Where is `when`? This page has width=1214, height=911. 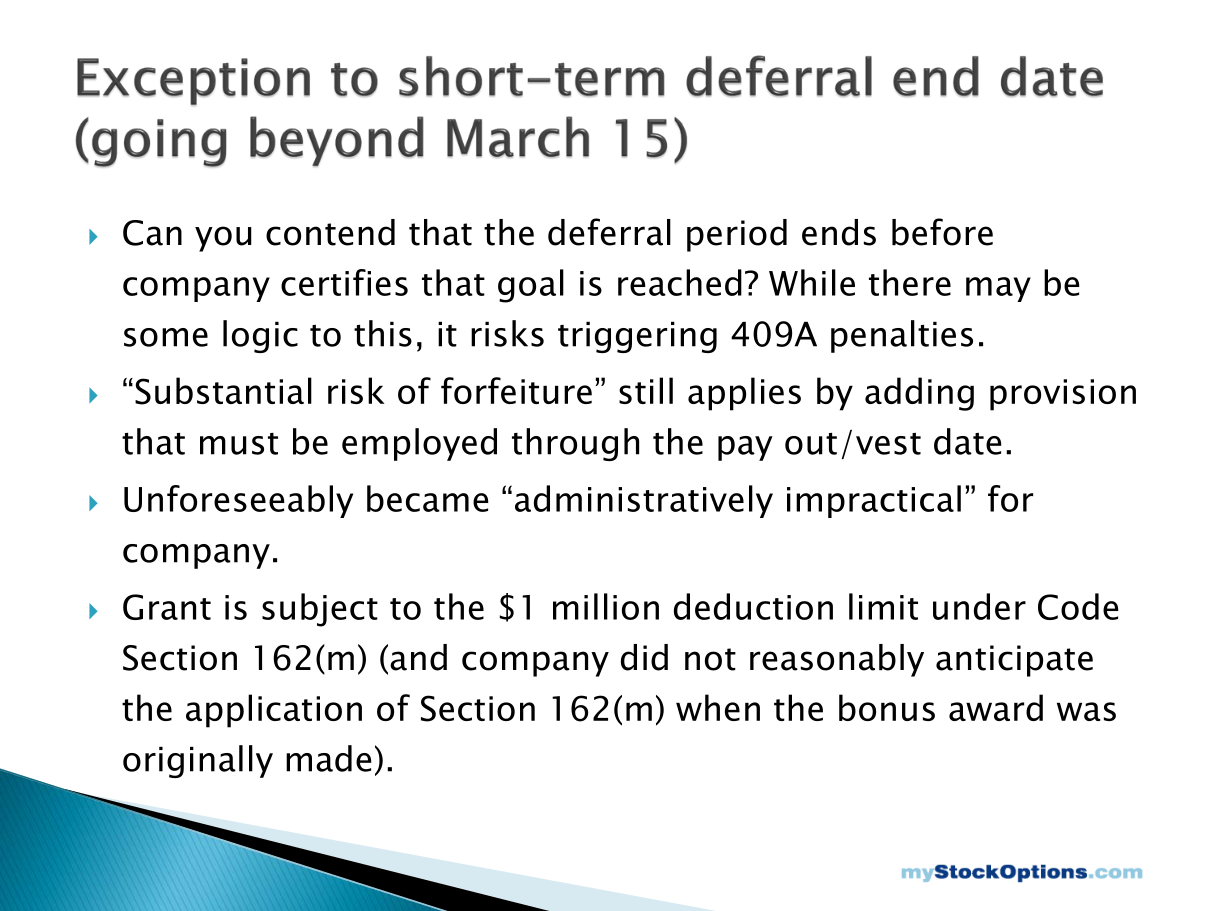
when is located at coordinates (718, 707).
